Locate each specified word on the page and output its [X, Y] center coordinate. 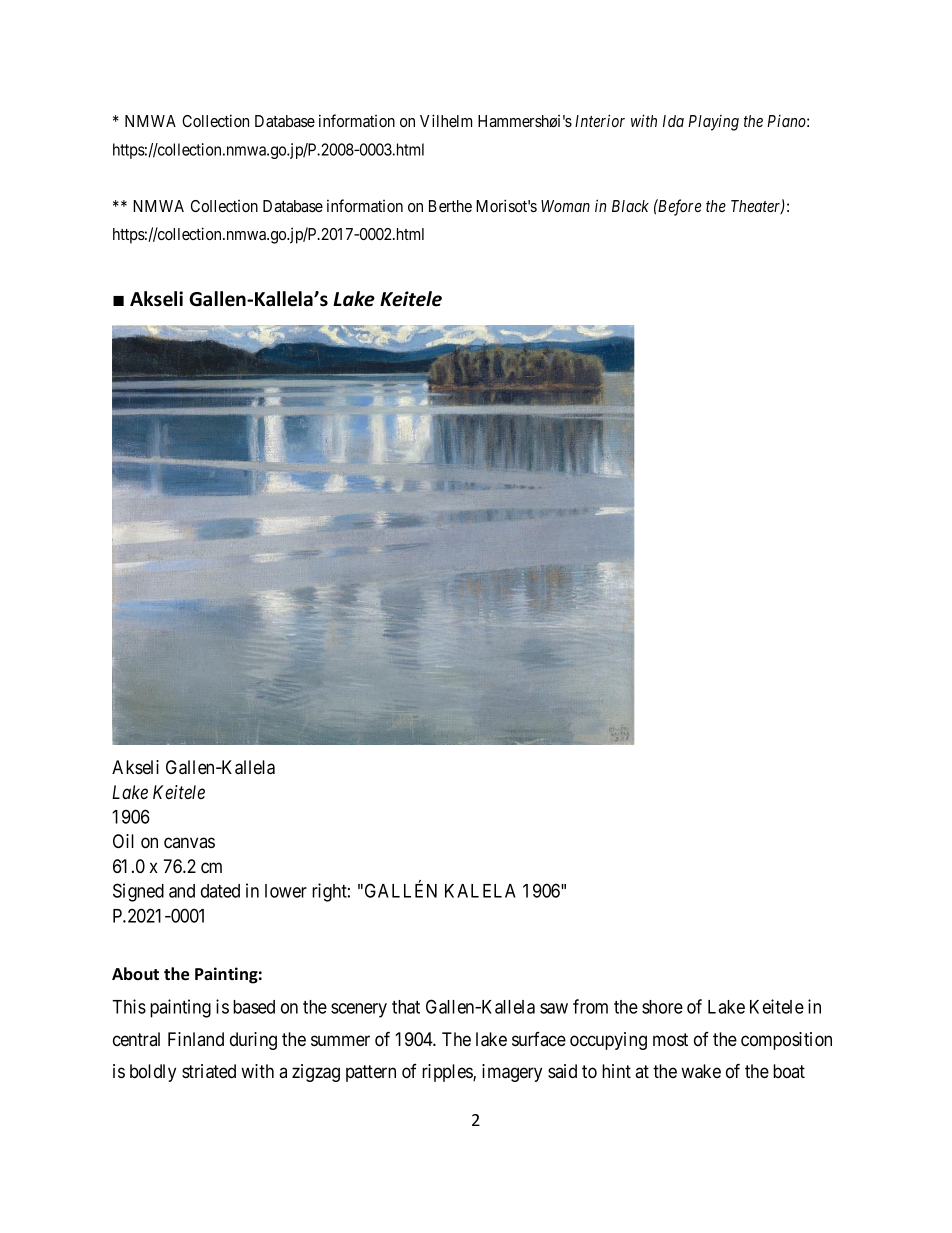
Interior [600, 120]
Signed [138, 892]
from [590, 1006]
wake [701, 1071]
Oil [123, 841]
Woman [565, 206]
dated [220, 891]
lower [286, 891]
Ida [673, 121]
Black [630, 206]
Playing [713, 123]
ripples [448, 1073]
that [406, 1007]
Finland [196, 1039]
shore [662, 1007]
